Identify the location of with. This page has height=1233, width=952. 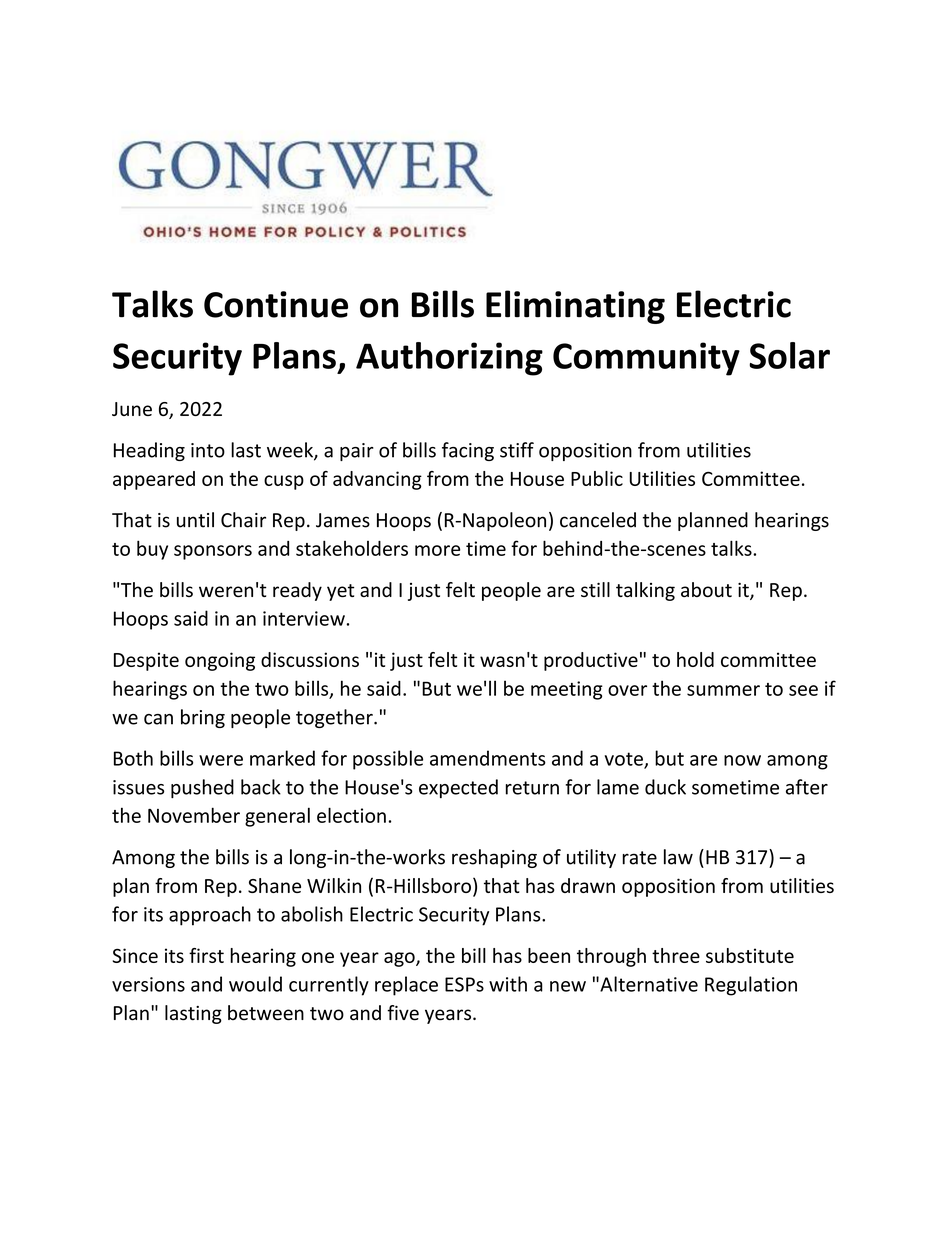
(508, 984).
